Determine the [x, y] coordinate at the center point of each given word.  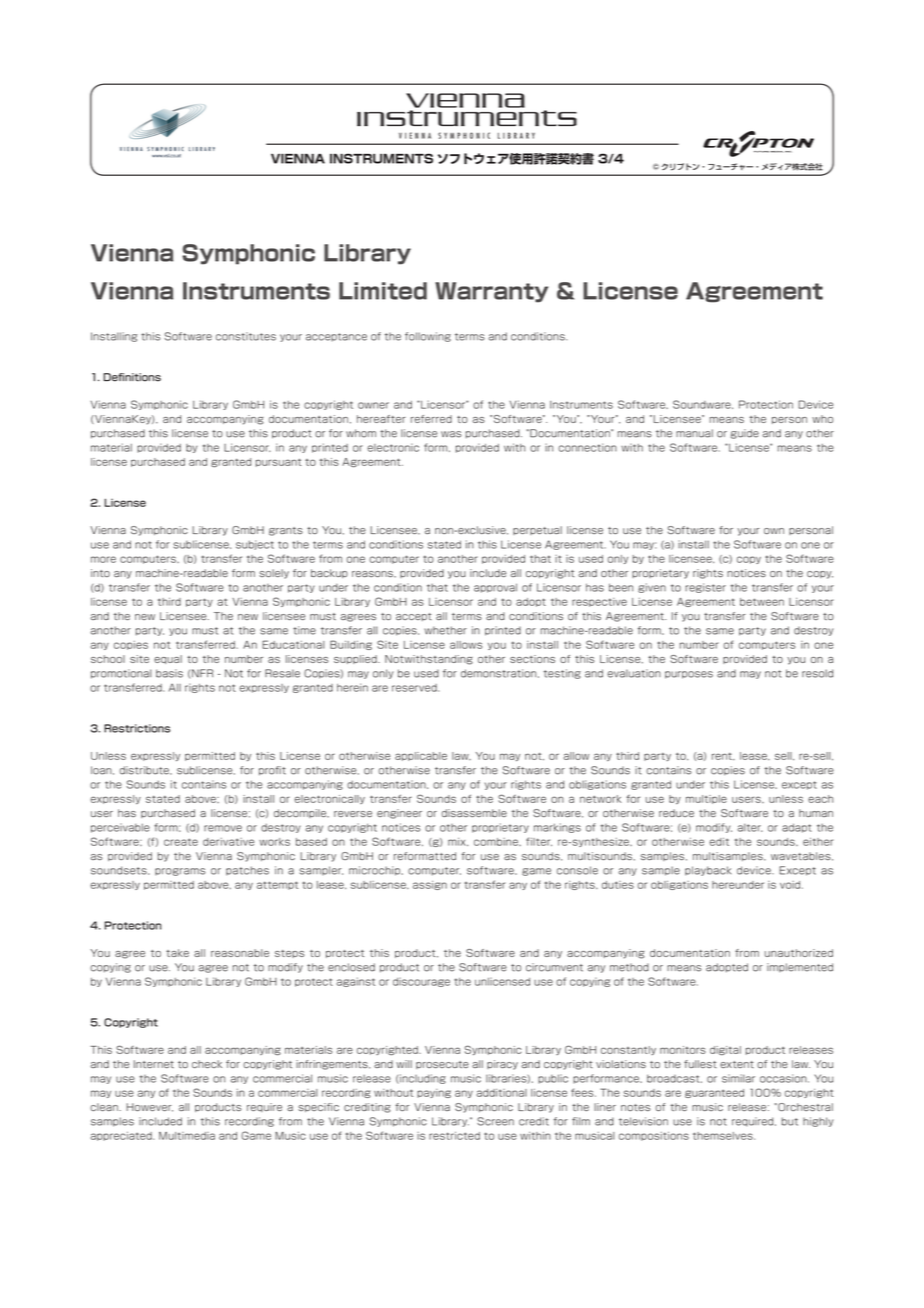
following [428, 337]
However [149, 1107]
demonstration [498, 673]
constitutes [246, 336]
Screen [495, 1121]
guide [745, 434]
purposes [689, 675]
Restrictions [137, 728]
